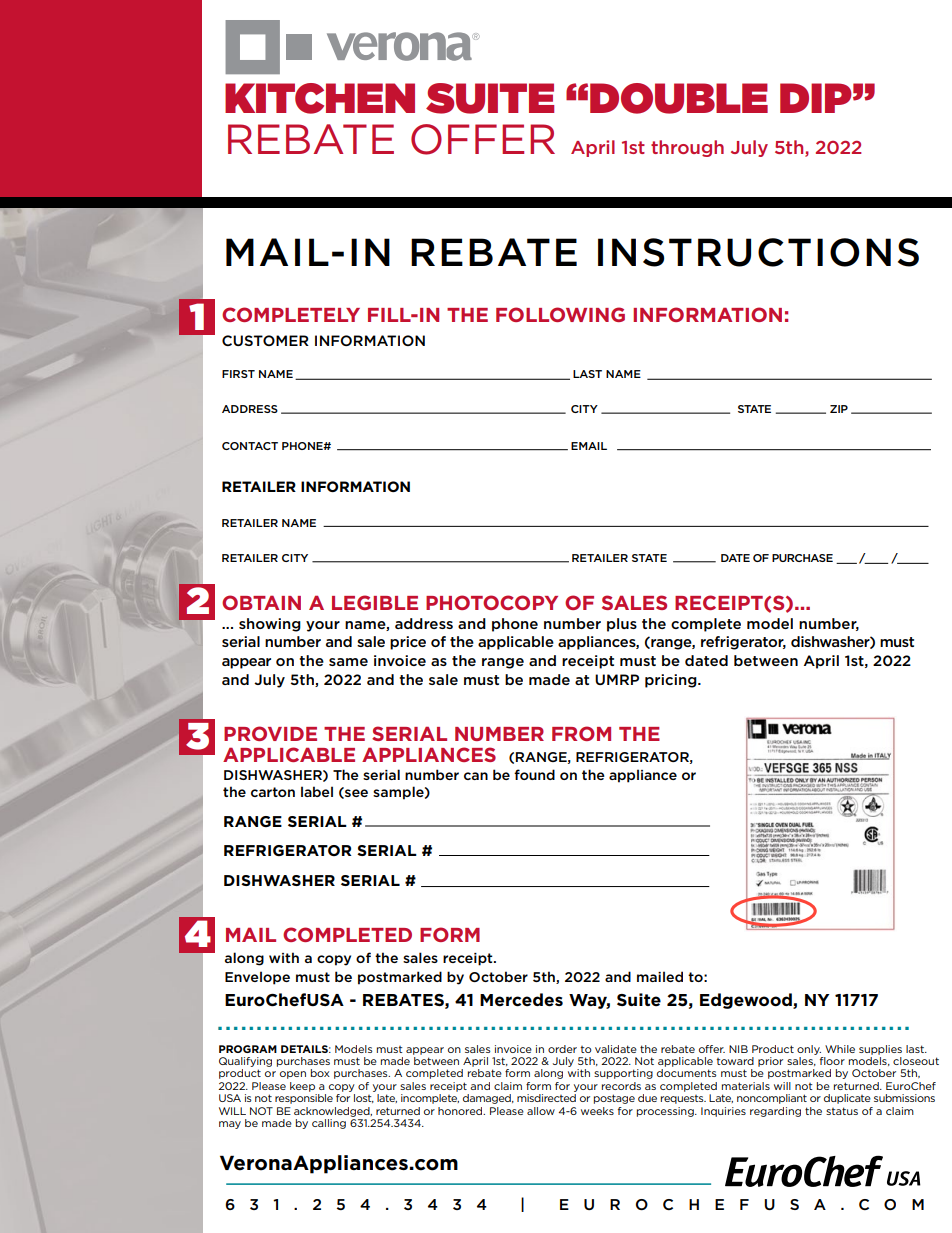 This screenshot has height=1233, width=952. Describe the element at coordinates (847, 1099) in the screenshot. I see `duplicate` at that location.
